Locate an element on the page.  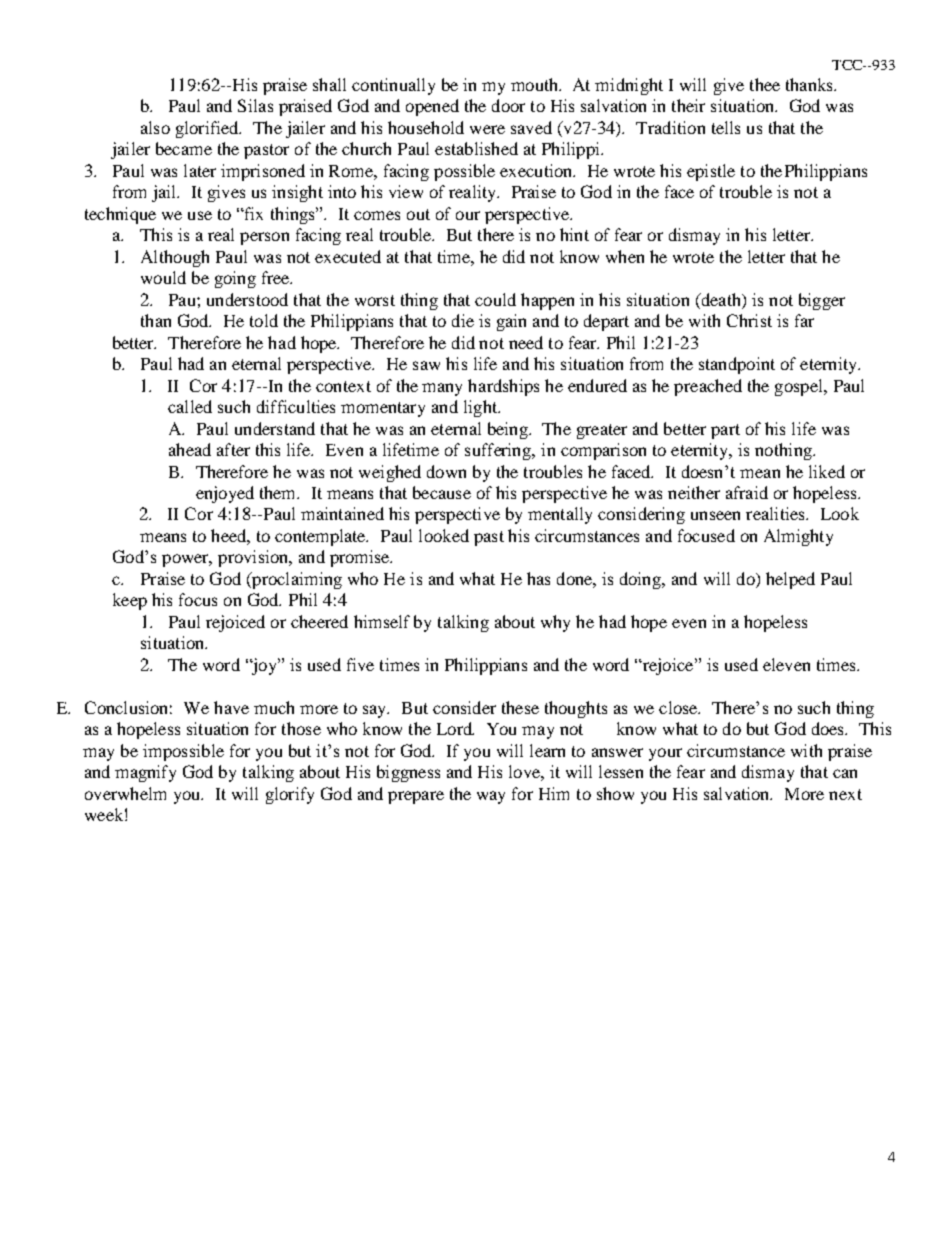
ahead is located at coordinates (190, 449).
